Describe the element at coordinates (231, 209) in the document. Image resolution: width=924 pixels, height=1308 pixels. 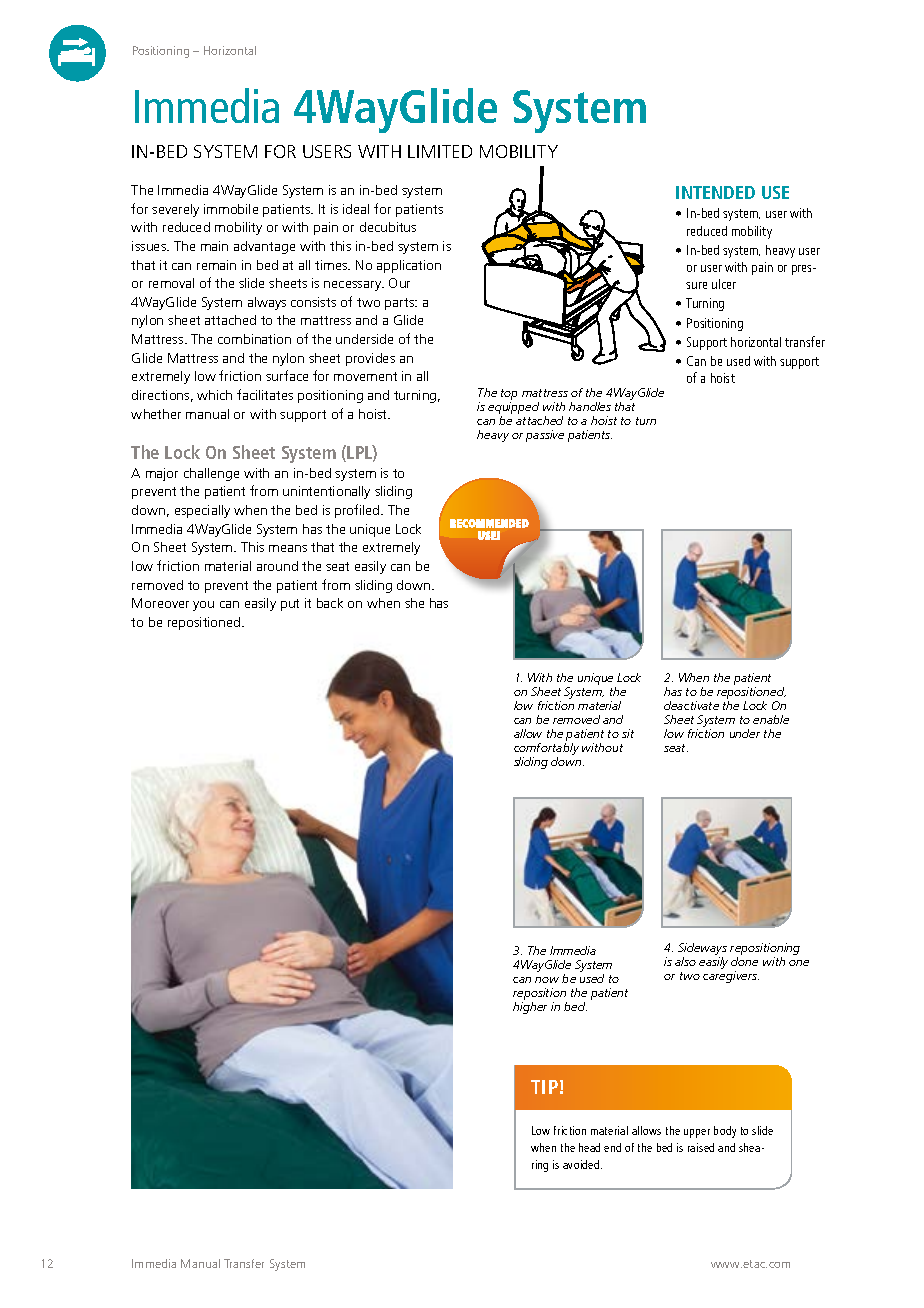
I see `immobile` at that location.
